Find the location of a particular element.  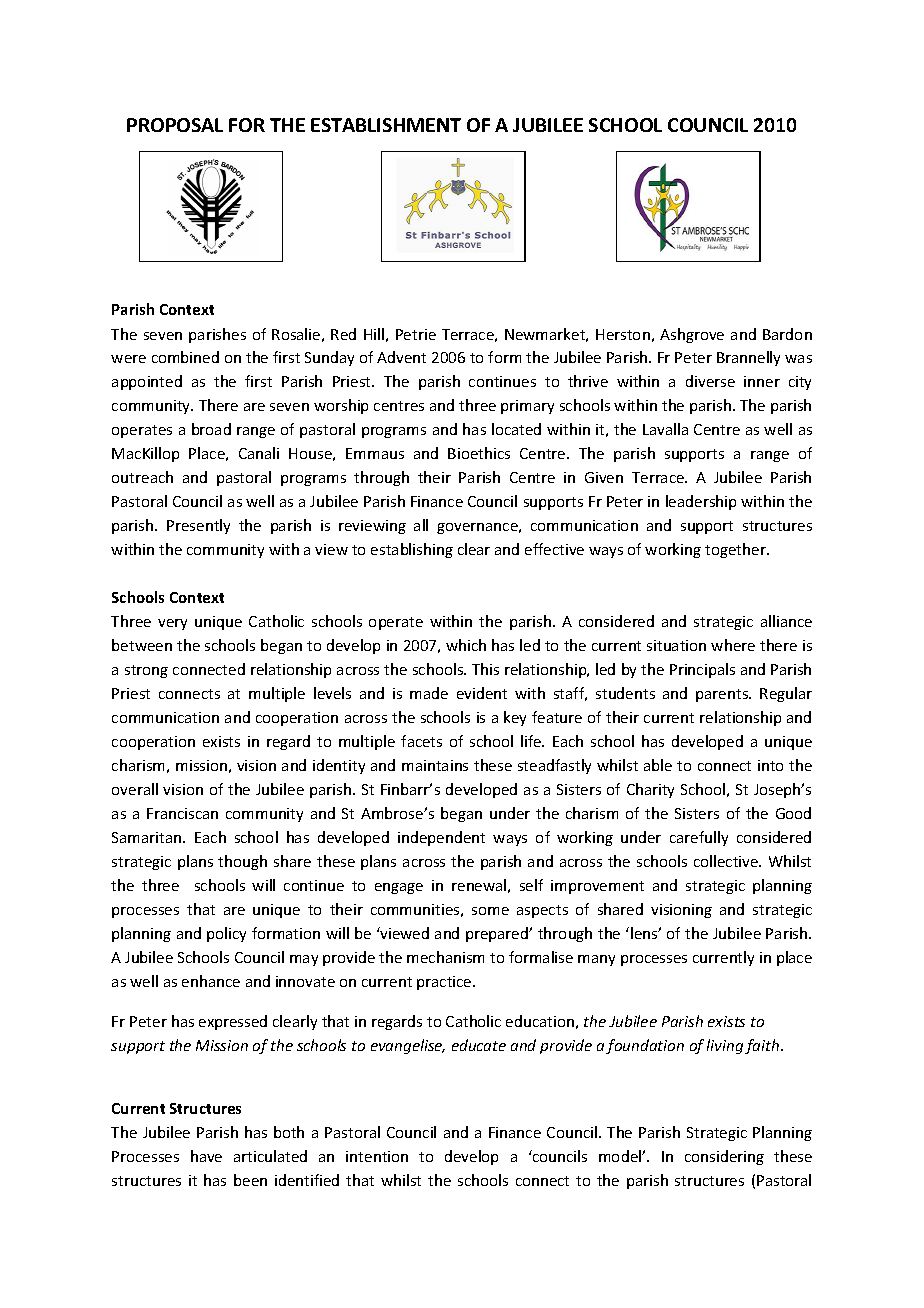

which is located at coordinates (466, 645).
